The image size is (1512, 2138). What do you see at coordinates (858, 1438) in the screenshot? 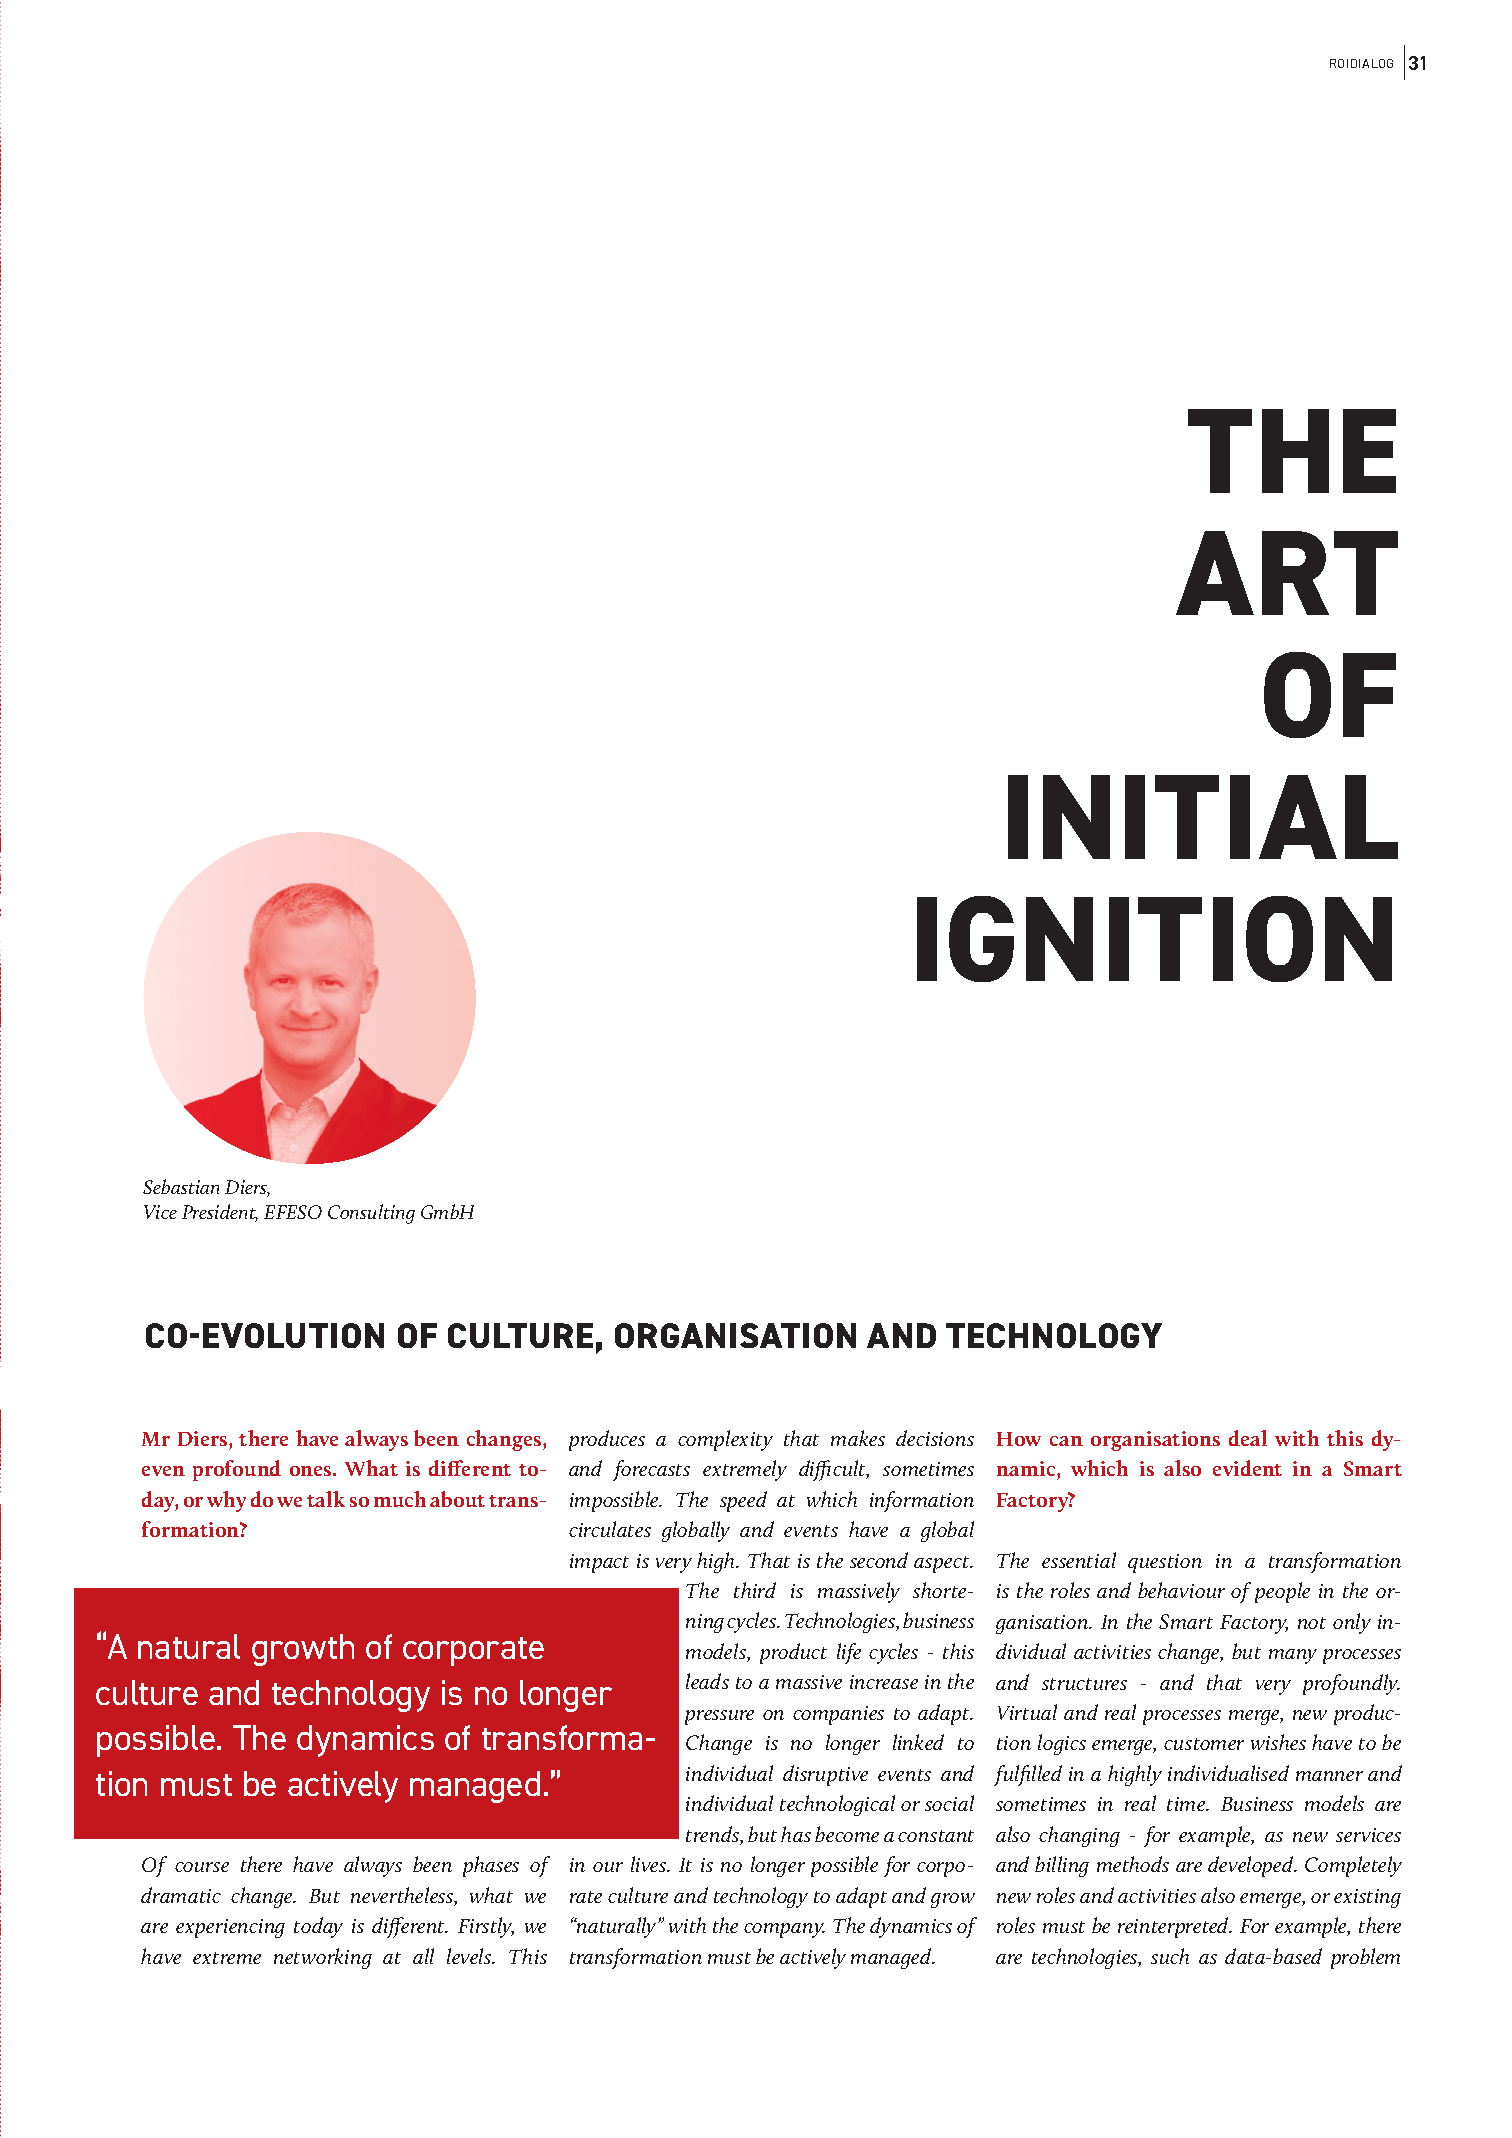
I see `makes` at bounding box center [858, 1438].
